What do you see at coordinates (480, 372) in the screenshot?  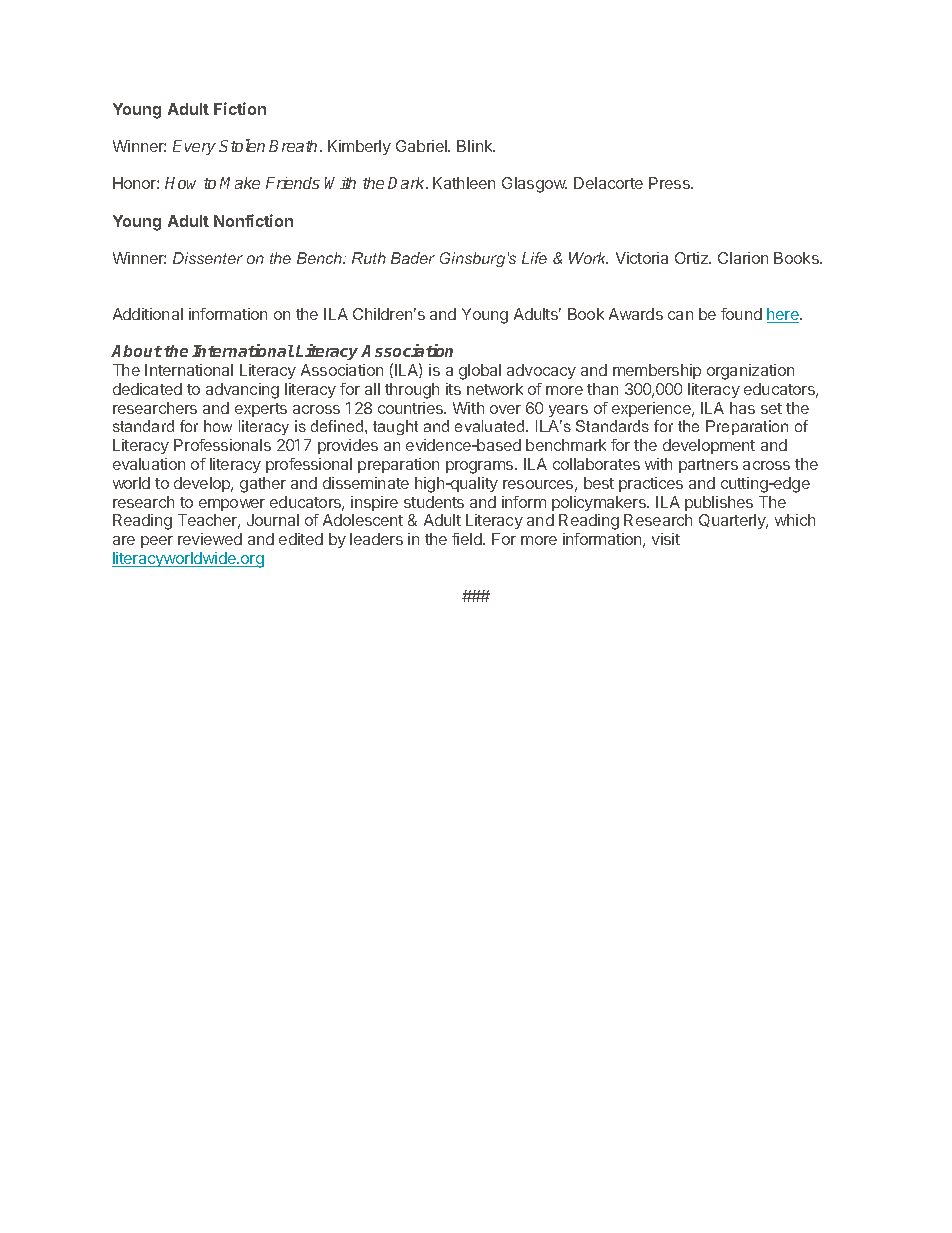 I see `global` at bounding box center [480, 372].
